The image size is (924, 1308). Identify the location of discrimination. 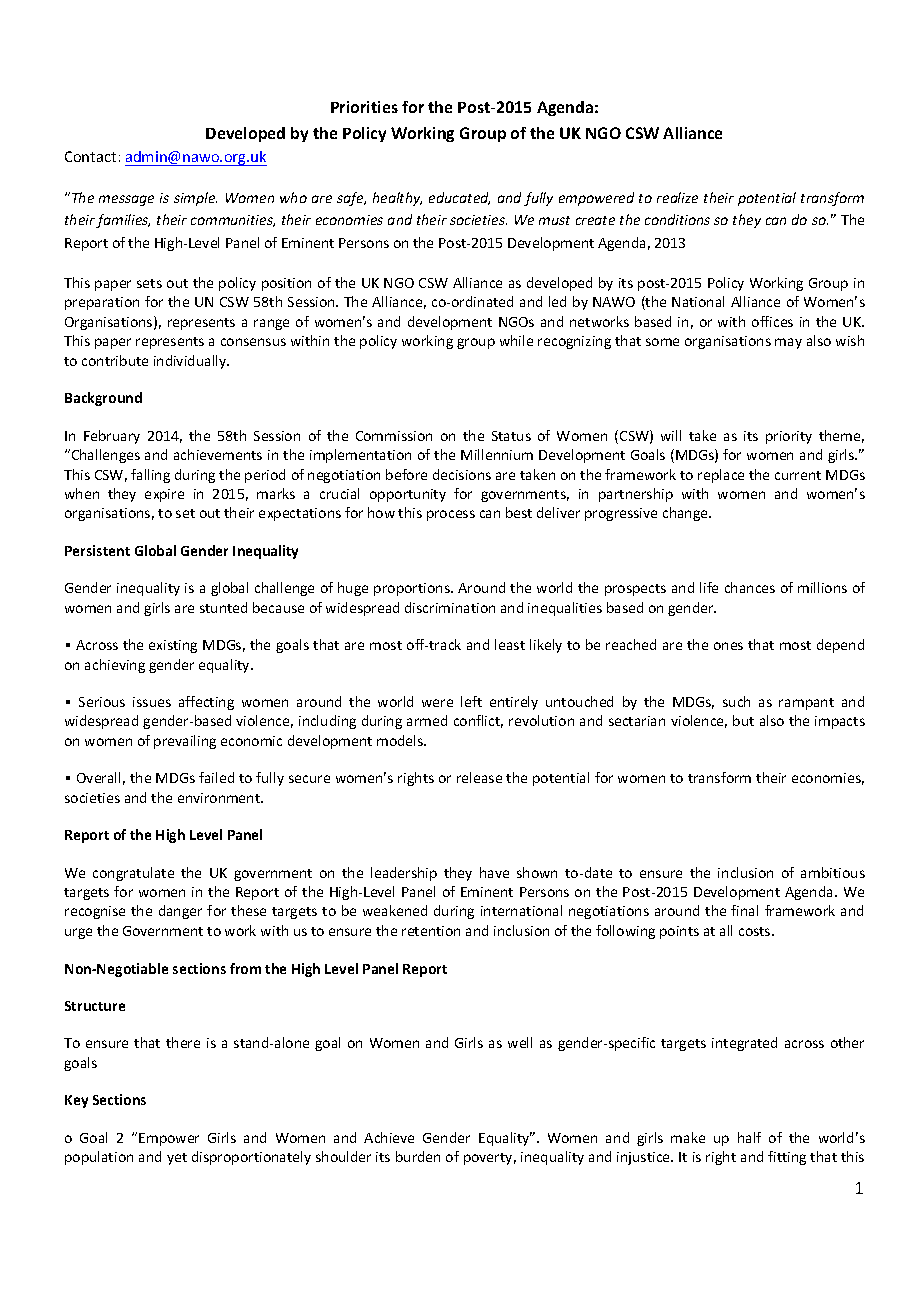
(450, 607).
